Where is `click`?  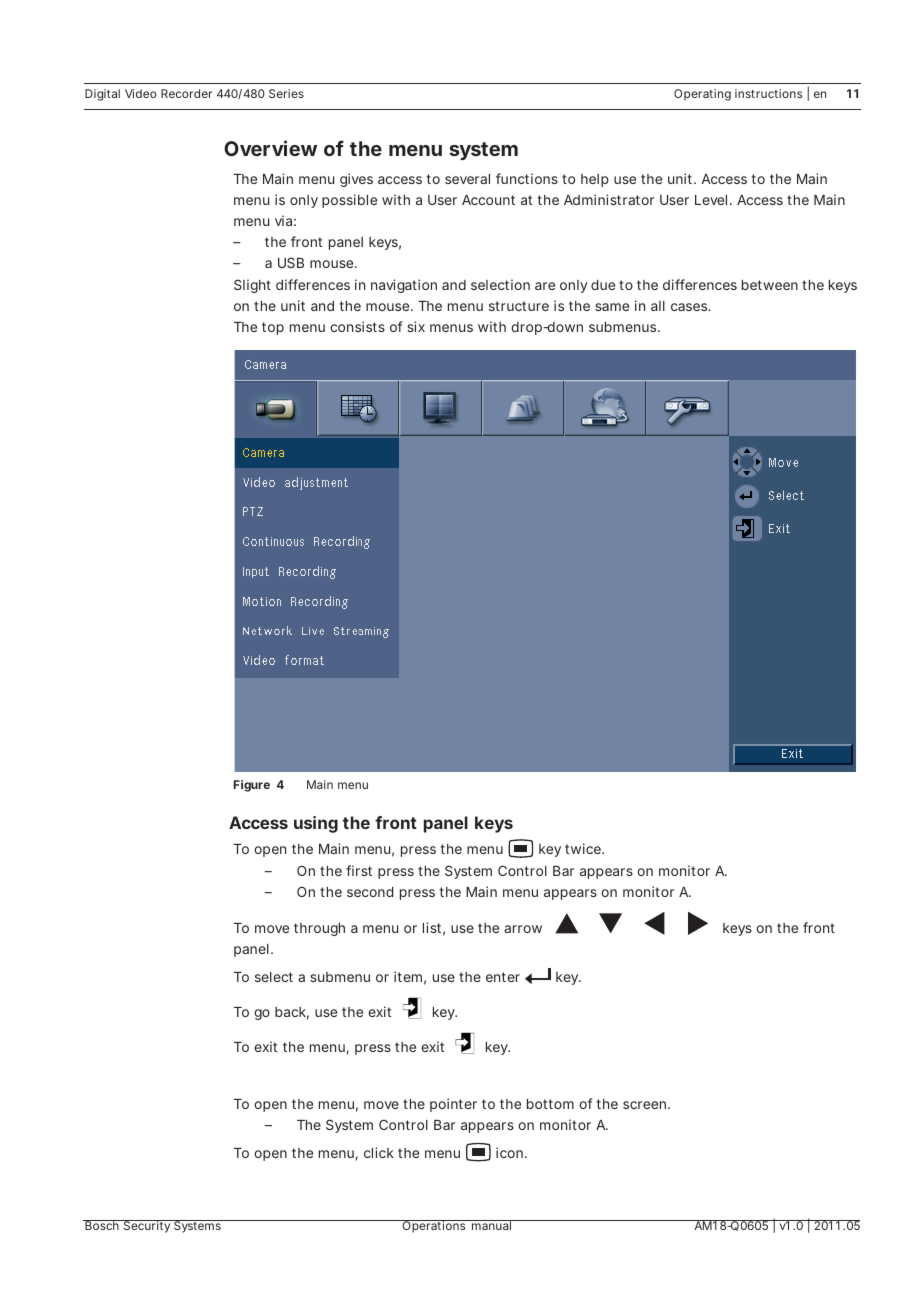
click is located at coordinates (379, 1152).
